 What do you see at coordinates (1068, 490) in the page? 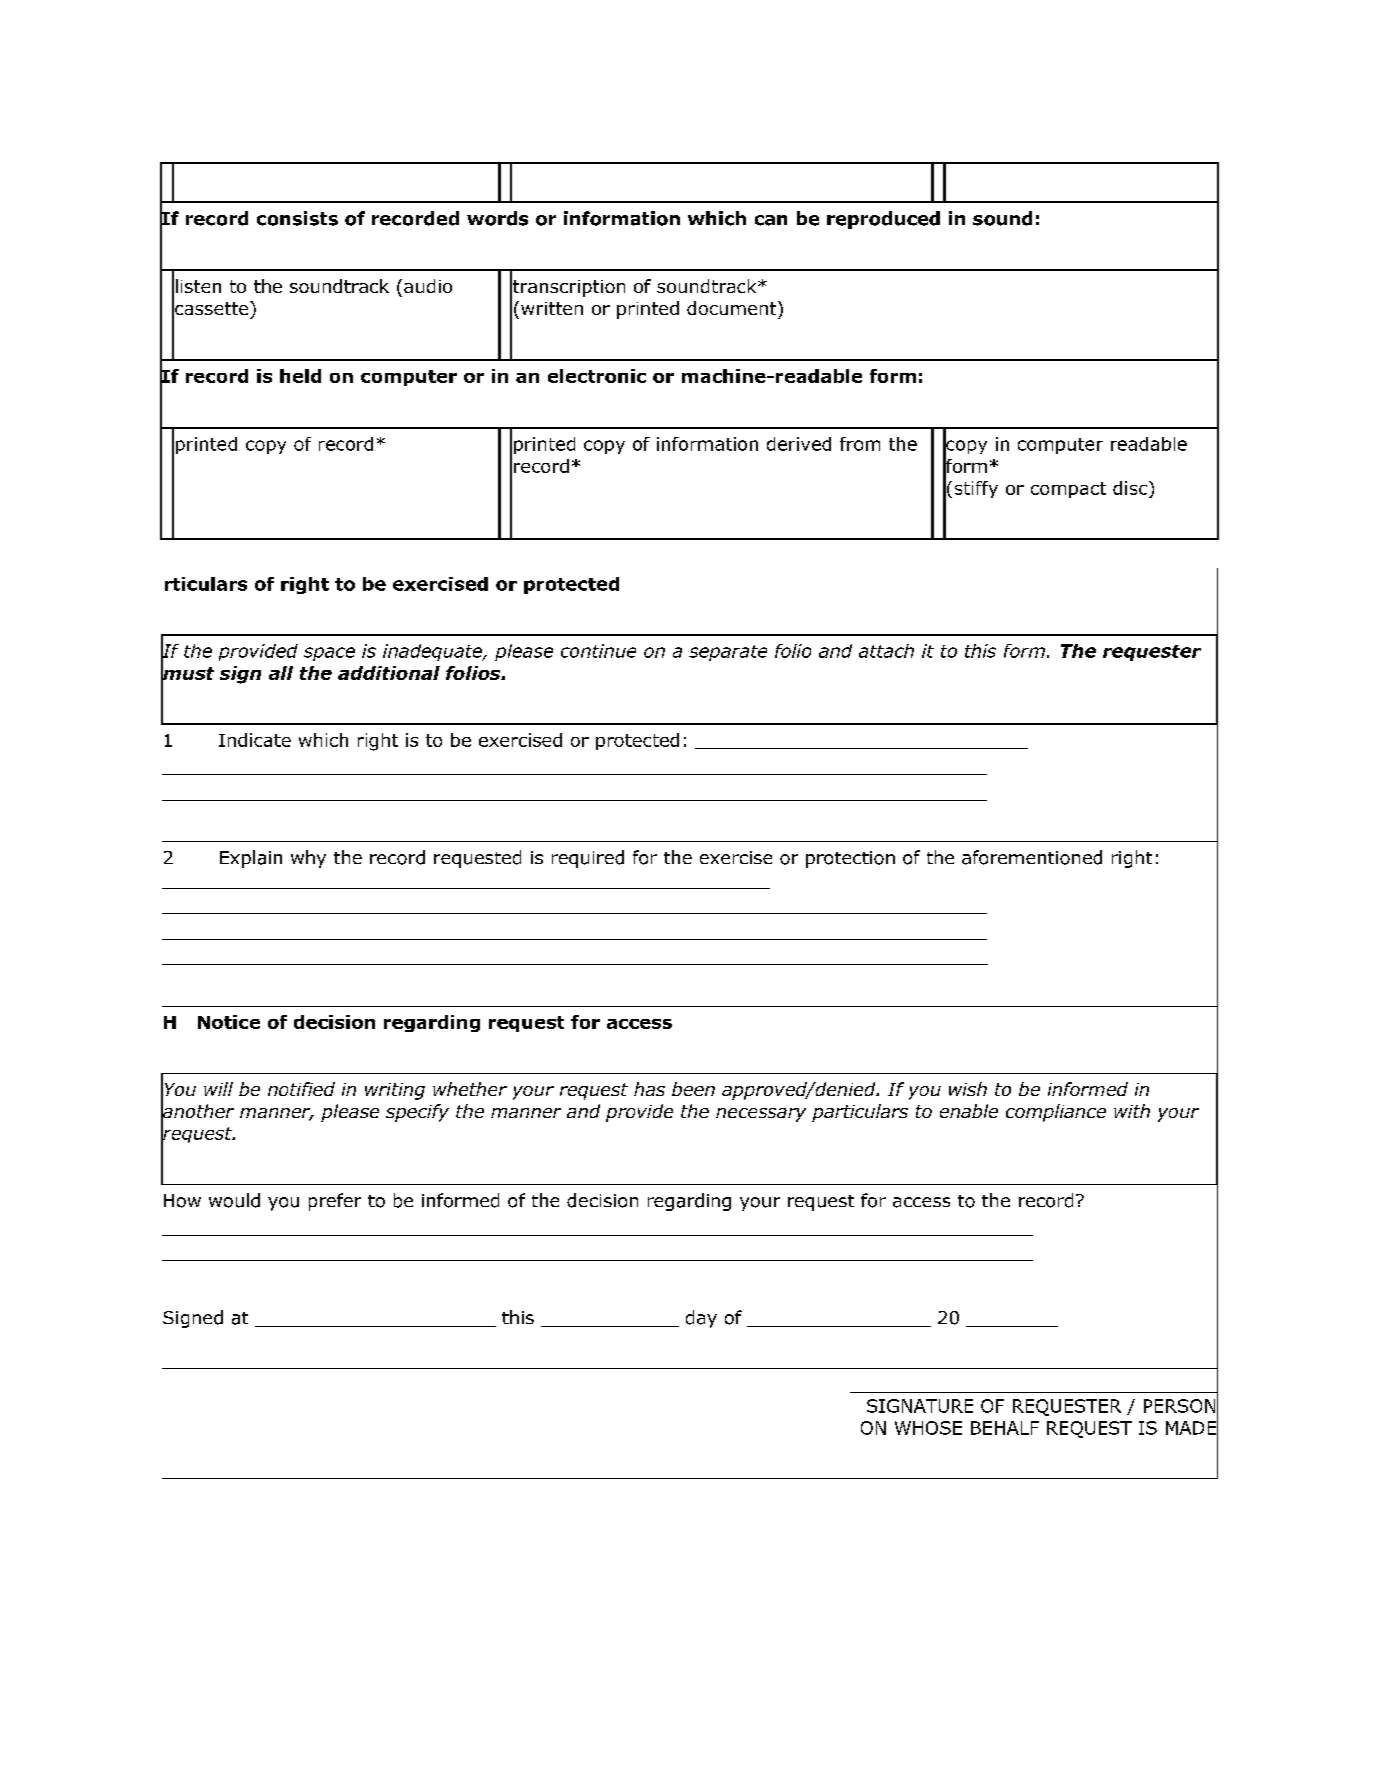
I see `compact` at bounding box center [1068, 490].
